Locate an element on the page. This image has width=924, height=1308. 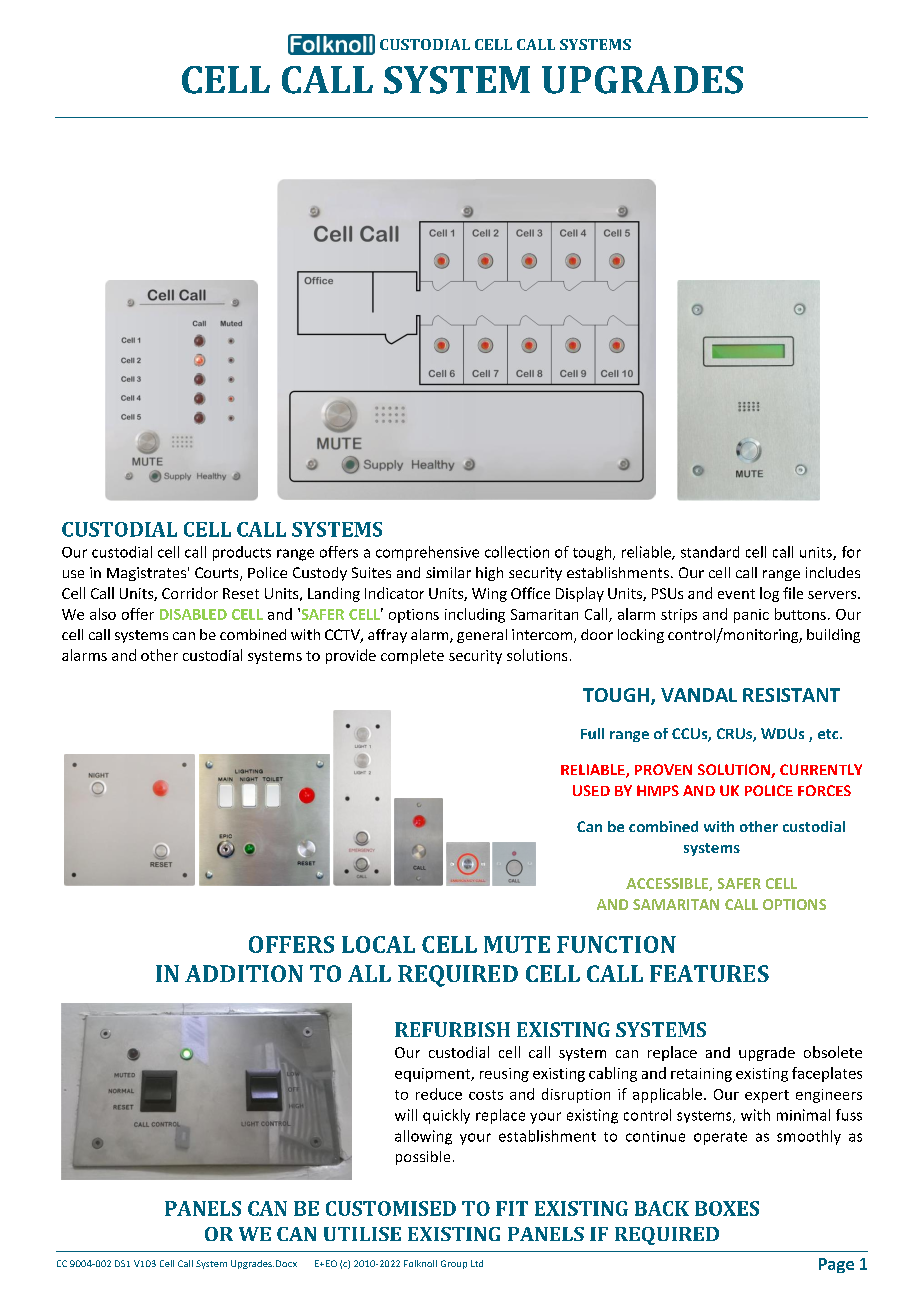
Full is located at coordinates (592, 733).
